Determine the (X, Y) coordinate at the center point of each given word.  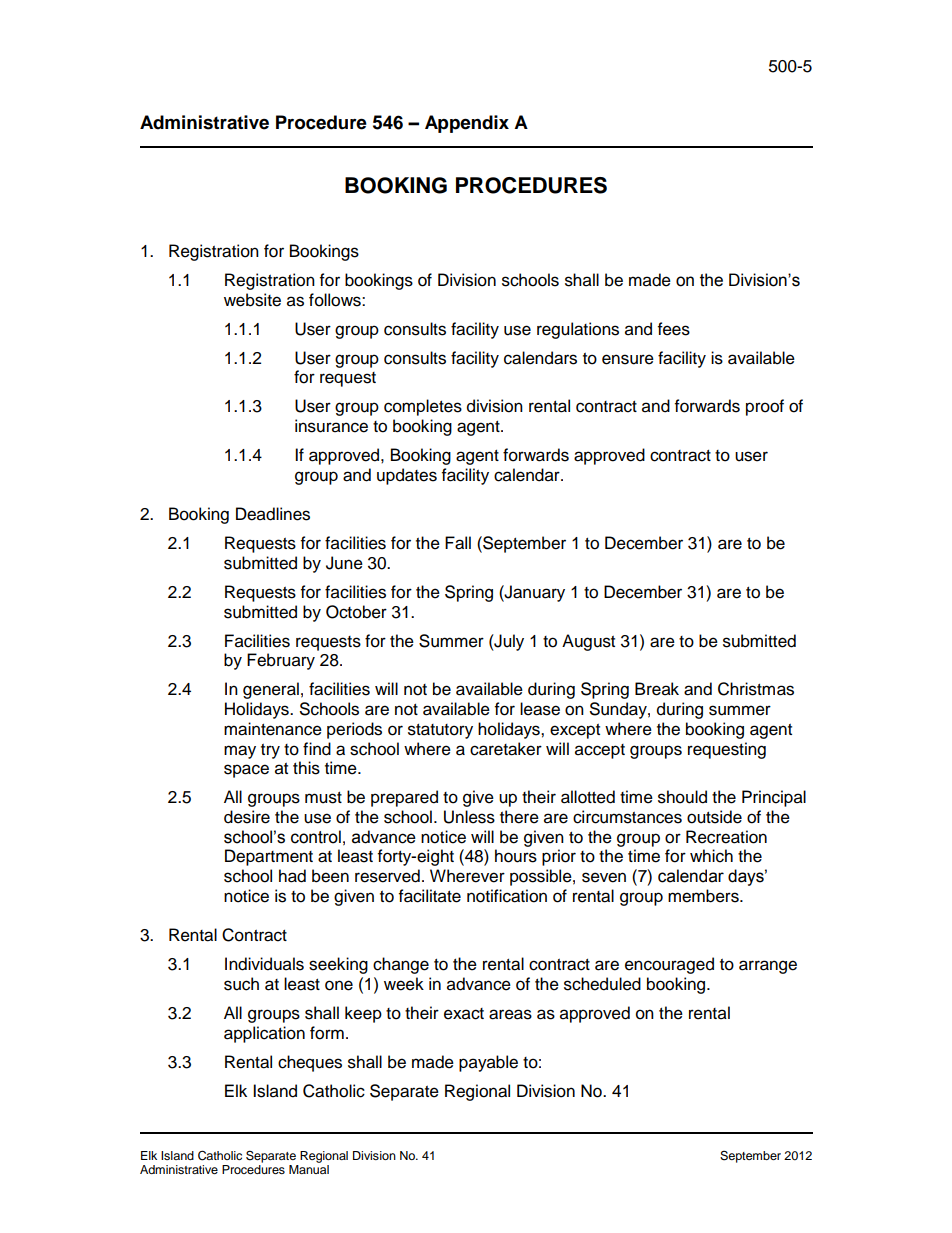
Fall (458, 543)
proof (765, 407)
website (252, 300)
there (519, 817)
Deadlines (273, 514)
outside (714, 817)
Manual (309, 1169)
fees (674, 329)
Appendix (467, 124)
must (323, 798)
